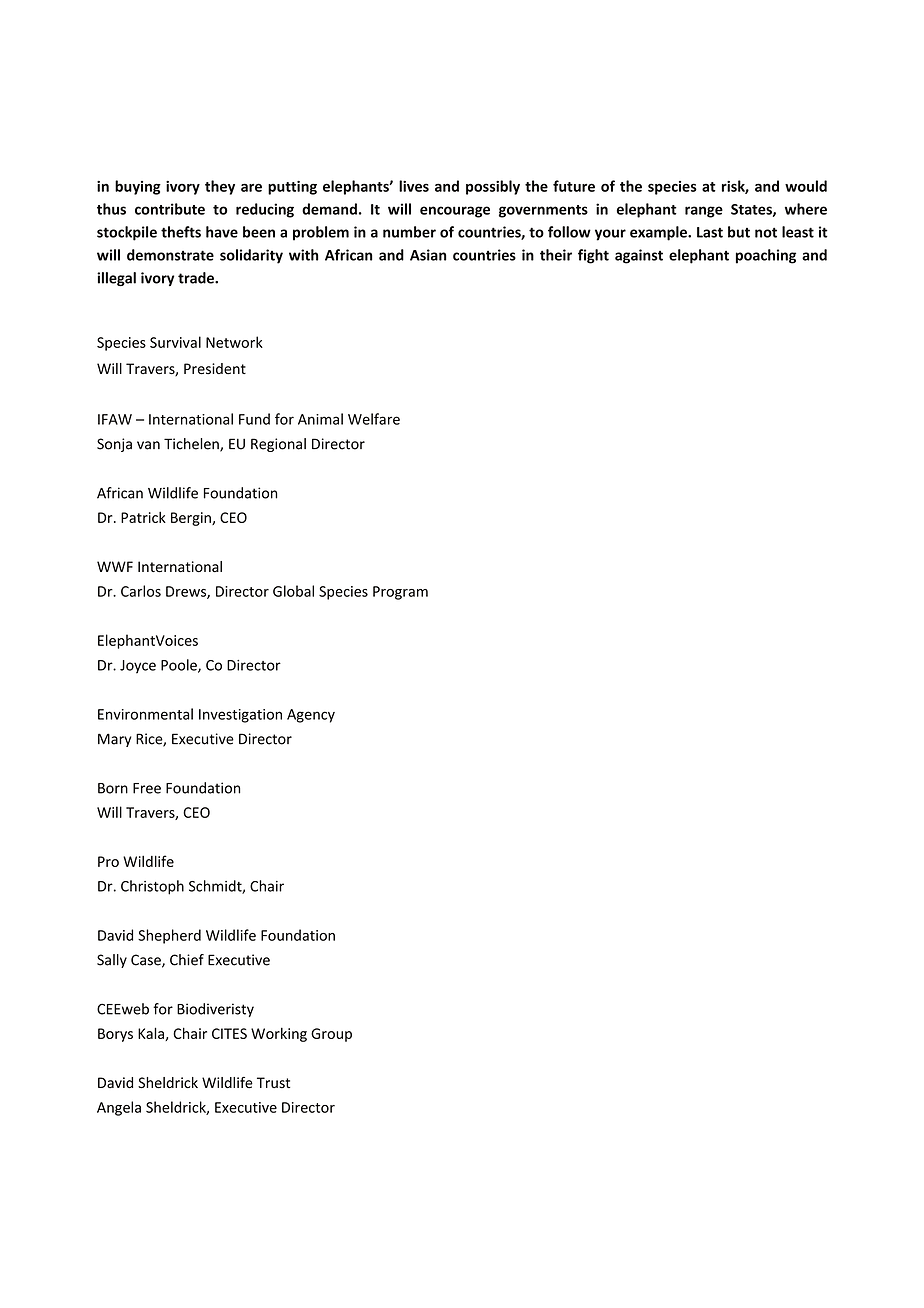 This screenshot has height=1308, width=924. Describe the element at coordinates (279, 1034) in the screenshot. I see `Working` at that location.
